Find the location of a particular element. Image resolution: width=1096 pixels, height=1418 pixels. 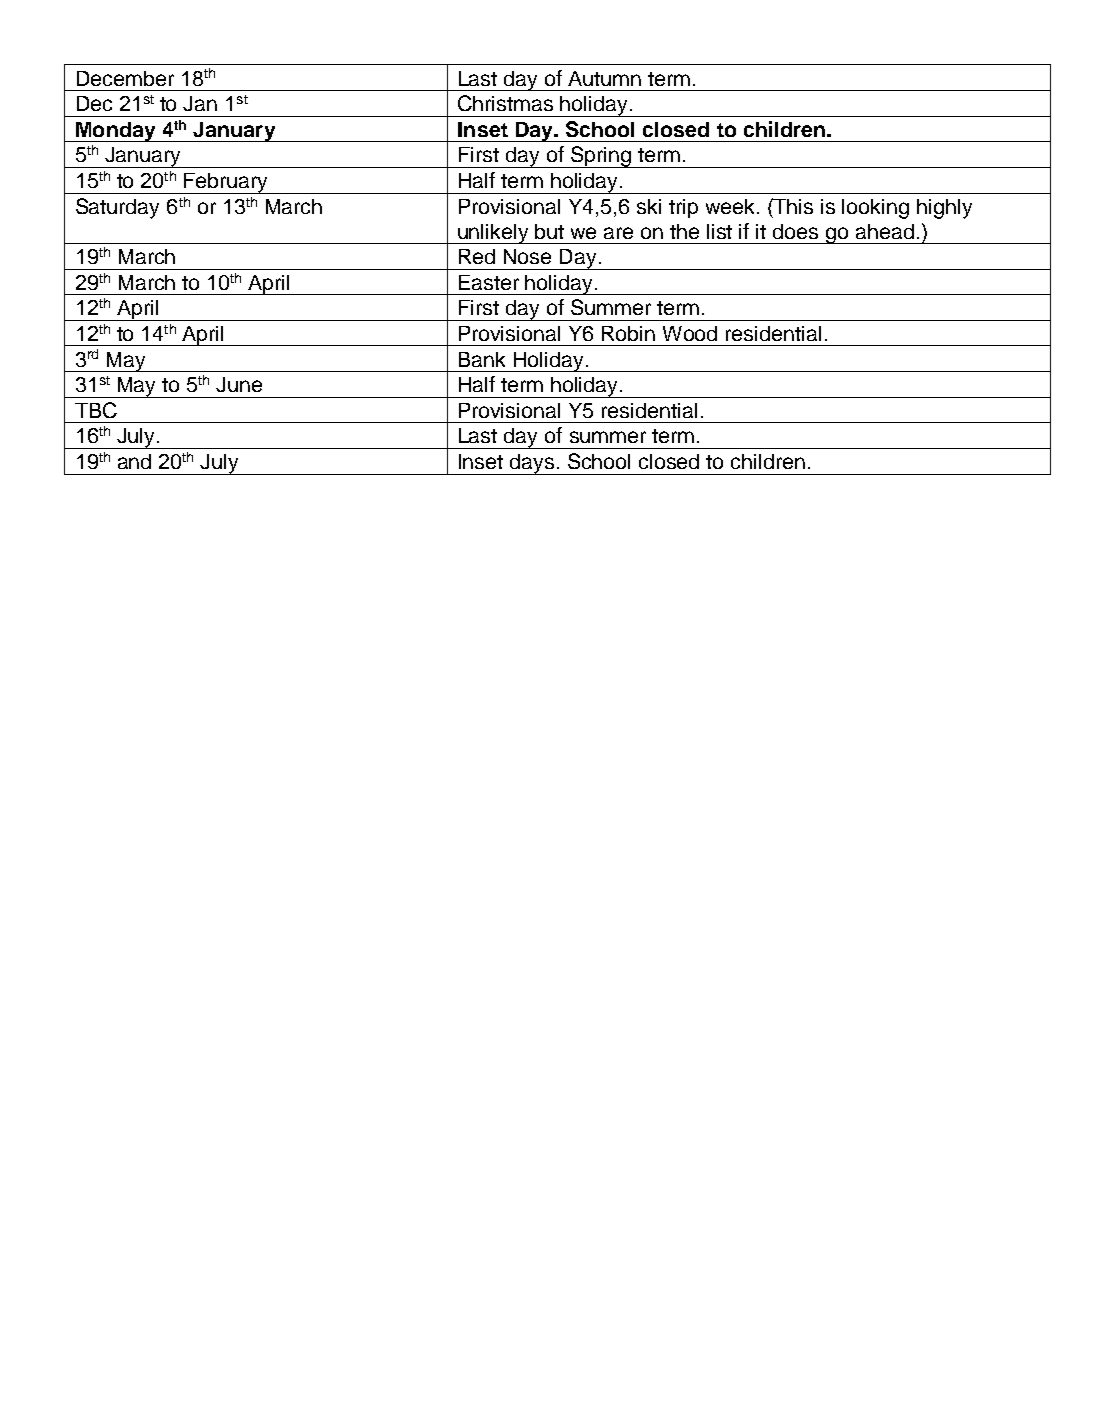

Christmas is located at coordinates (505, 103).
